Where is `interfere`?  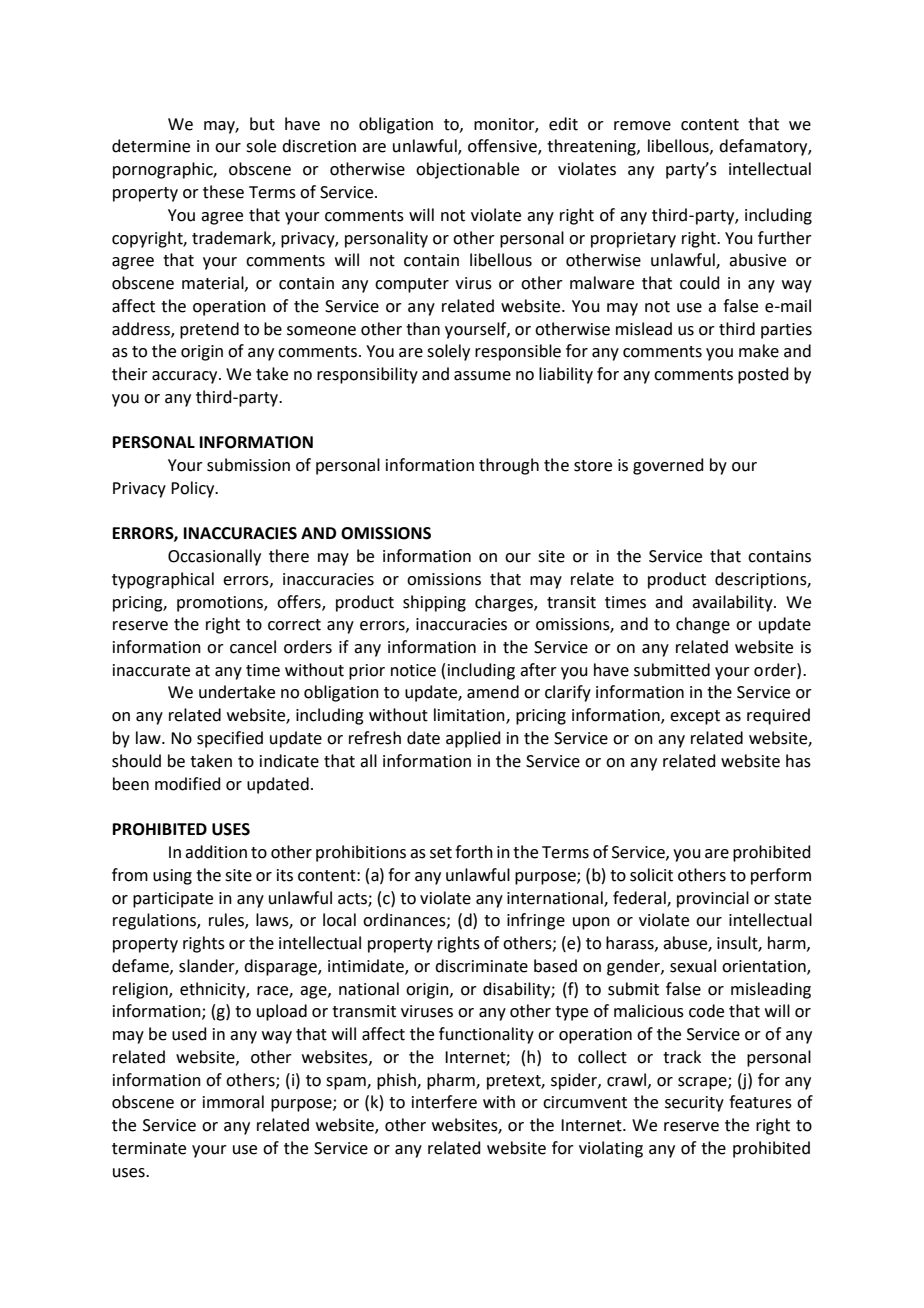
interfere is located at coordinates (444, 1102).
